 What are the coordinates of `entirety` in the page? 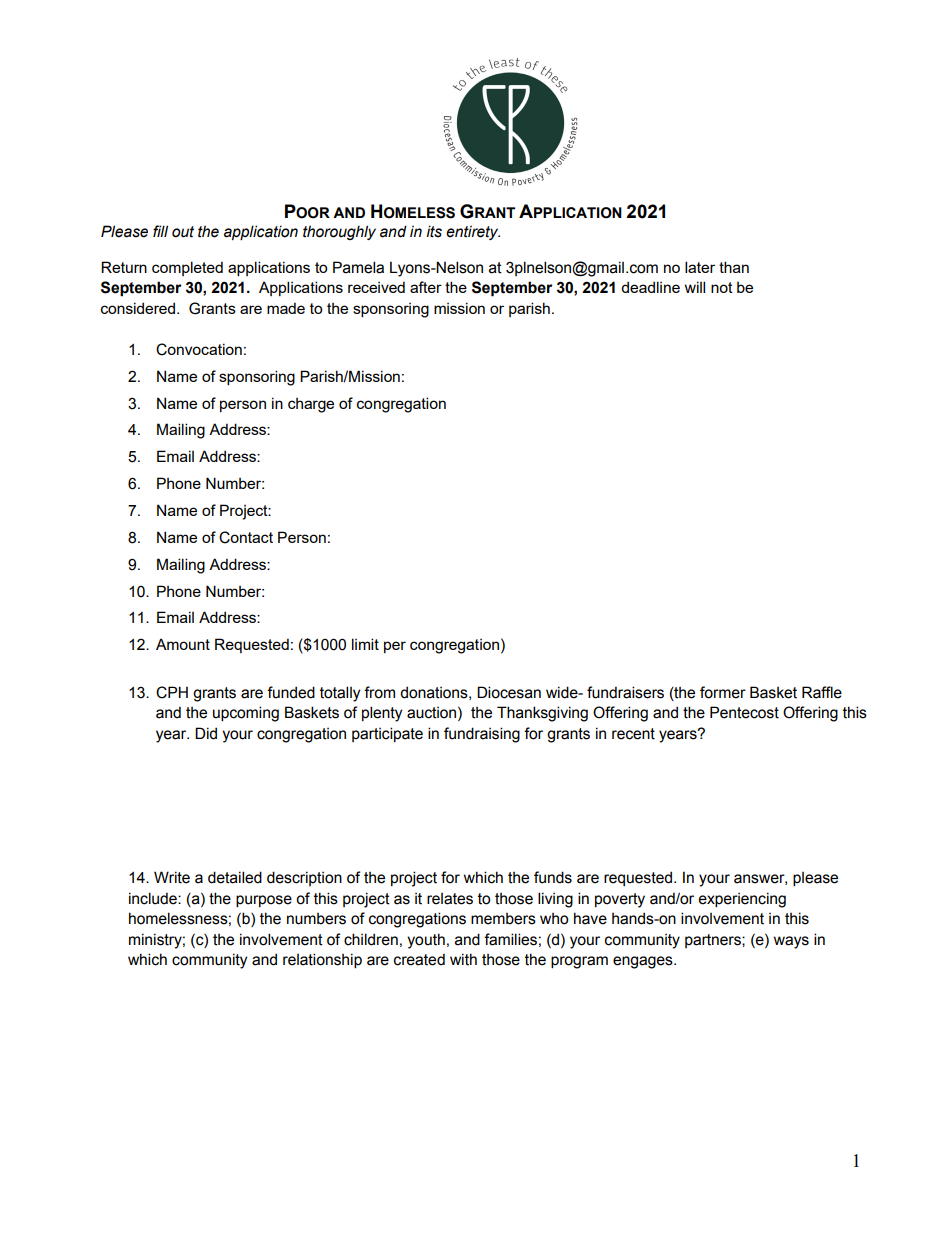 It's located at (473, 232).
